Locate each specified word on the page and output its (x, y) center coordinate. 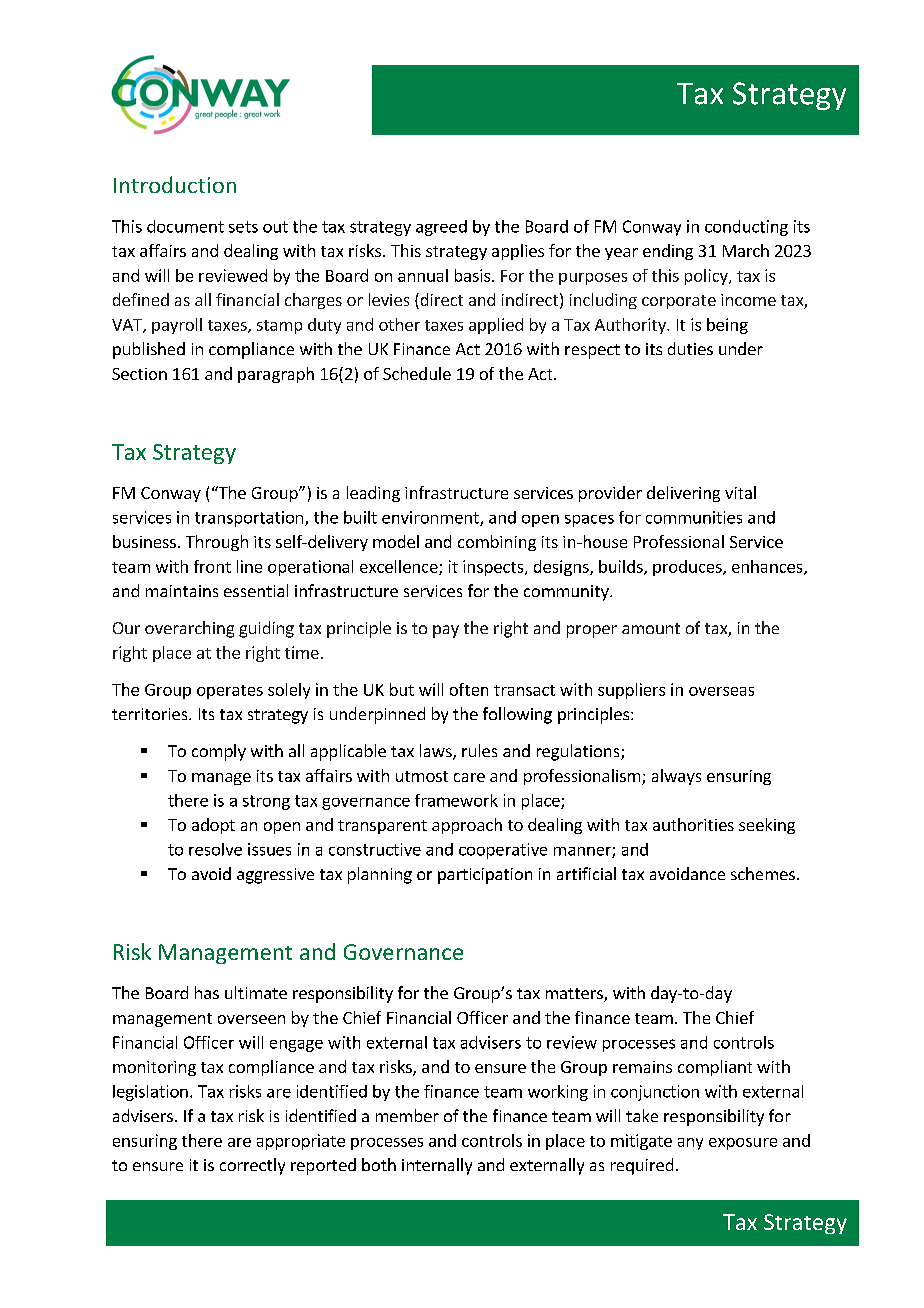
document (185, 226)
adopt (213, 826)
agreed (441, 228)
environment (431, 518)
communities (694, 517)
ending (668, 252)
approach (467, 826)
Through (217, 543)
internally (437, 1166)
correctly (252, 1166)
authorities (693, 824)
